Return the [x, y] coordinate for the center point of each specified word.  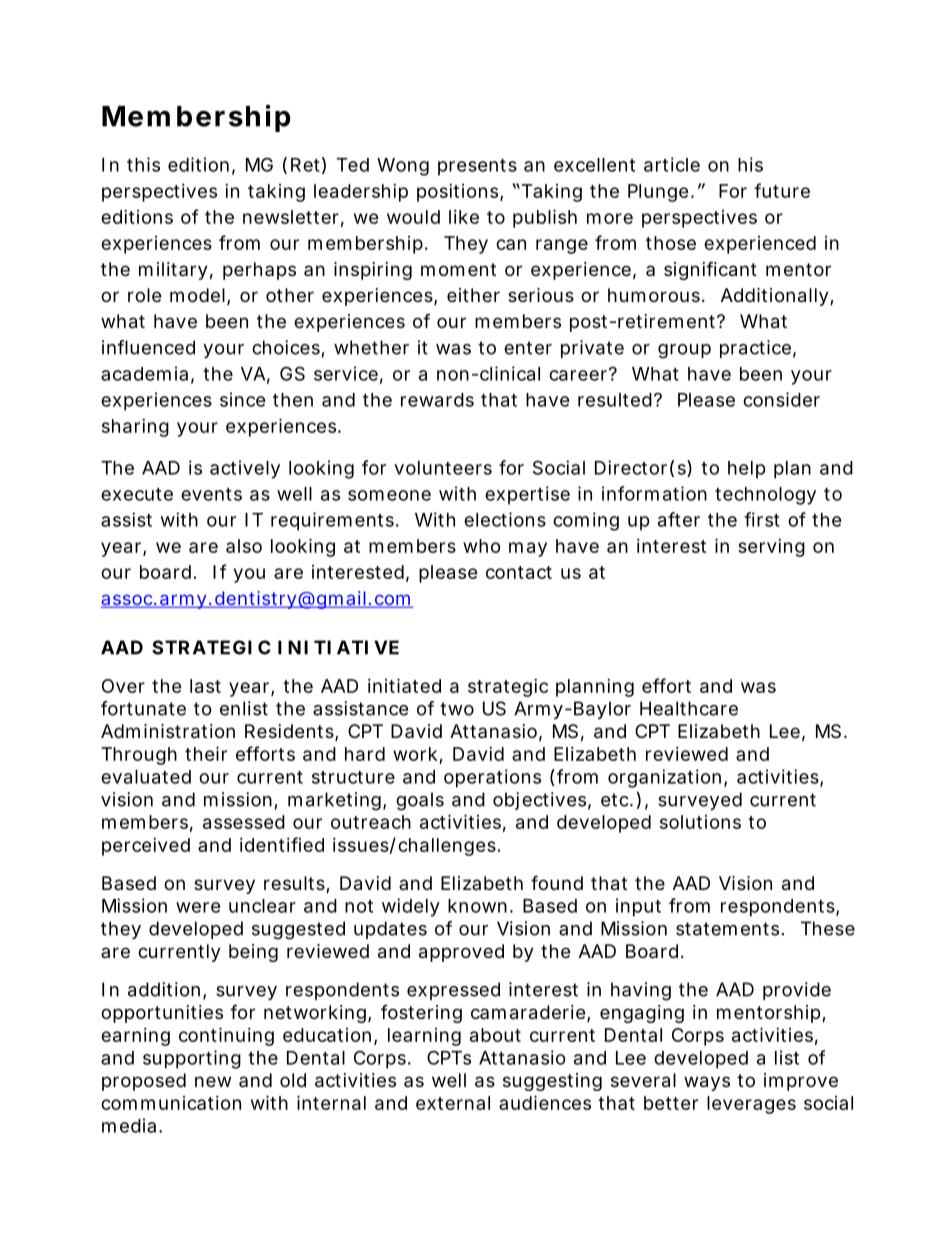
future [782, 190]
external [453, 1103]
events [211, 494]
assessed [244, 822]
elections [505, 519]
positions [459, 193]
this [143, 164]
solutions [700, 822]
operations [492, 778]
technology [765, 496]
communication [171, 1103]
